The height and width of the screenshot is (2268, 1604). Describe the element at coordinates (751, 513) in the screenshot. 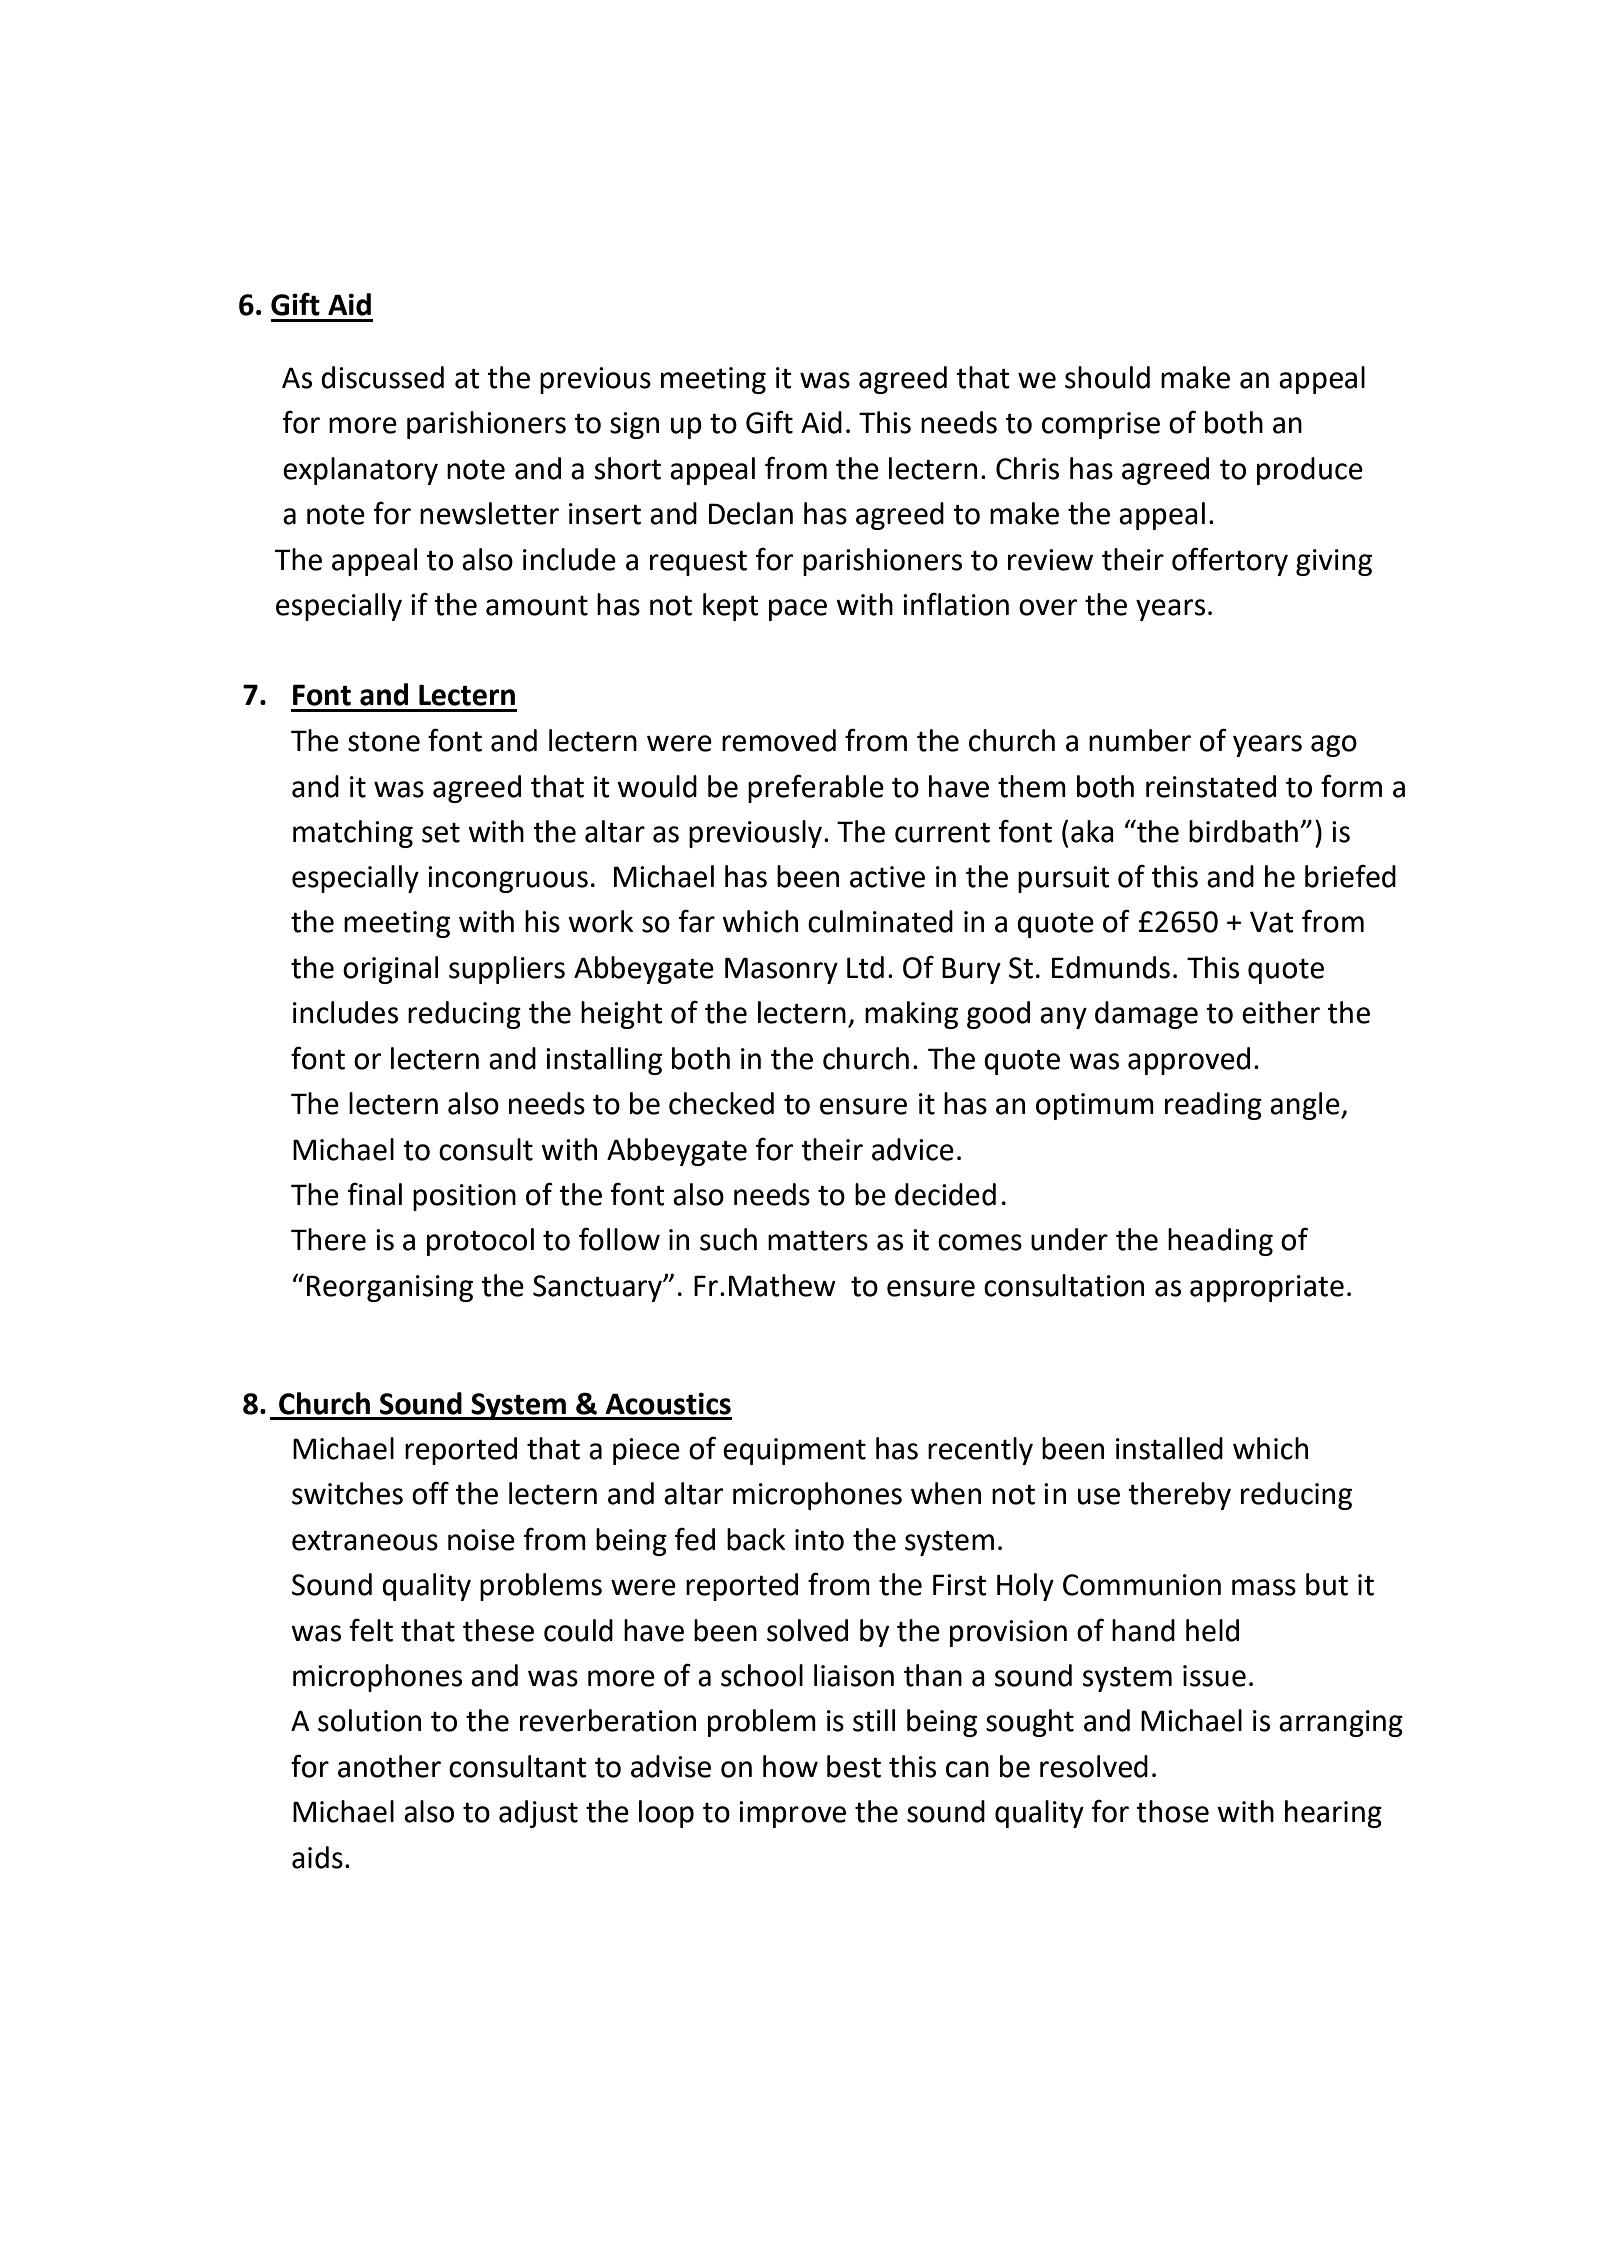

I see `Declan` at that location.
